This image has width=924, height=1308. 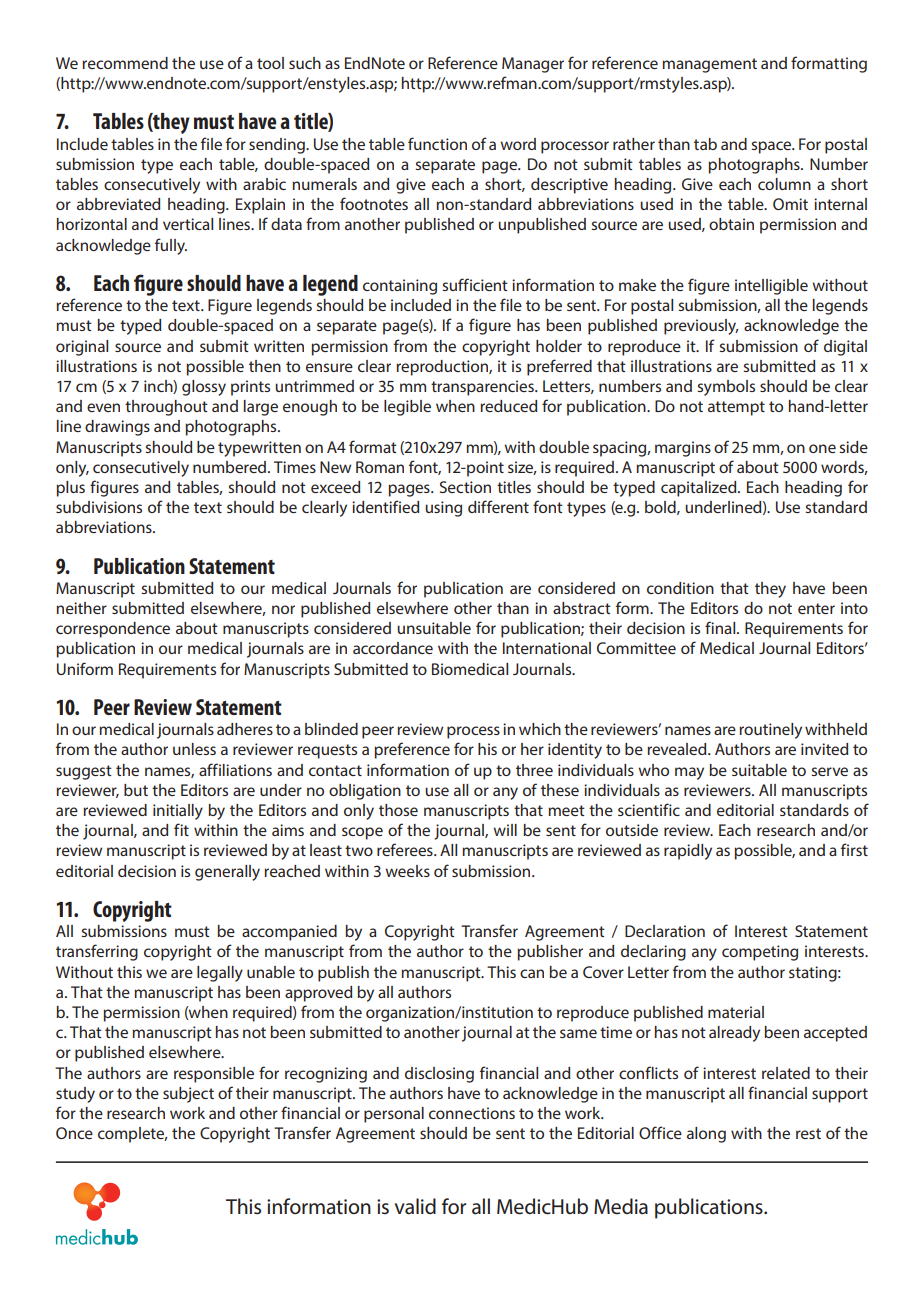 What do you see at coordinates (726, 388) in the image?
I see `symbols` at bounding box center [726, 388].
